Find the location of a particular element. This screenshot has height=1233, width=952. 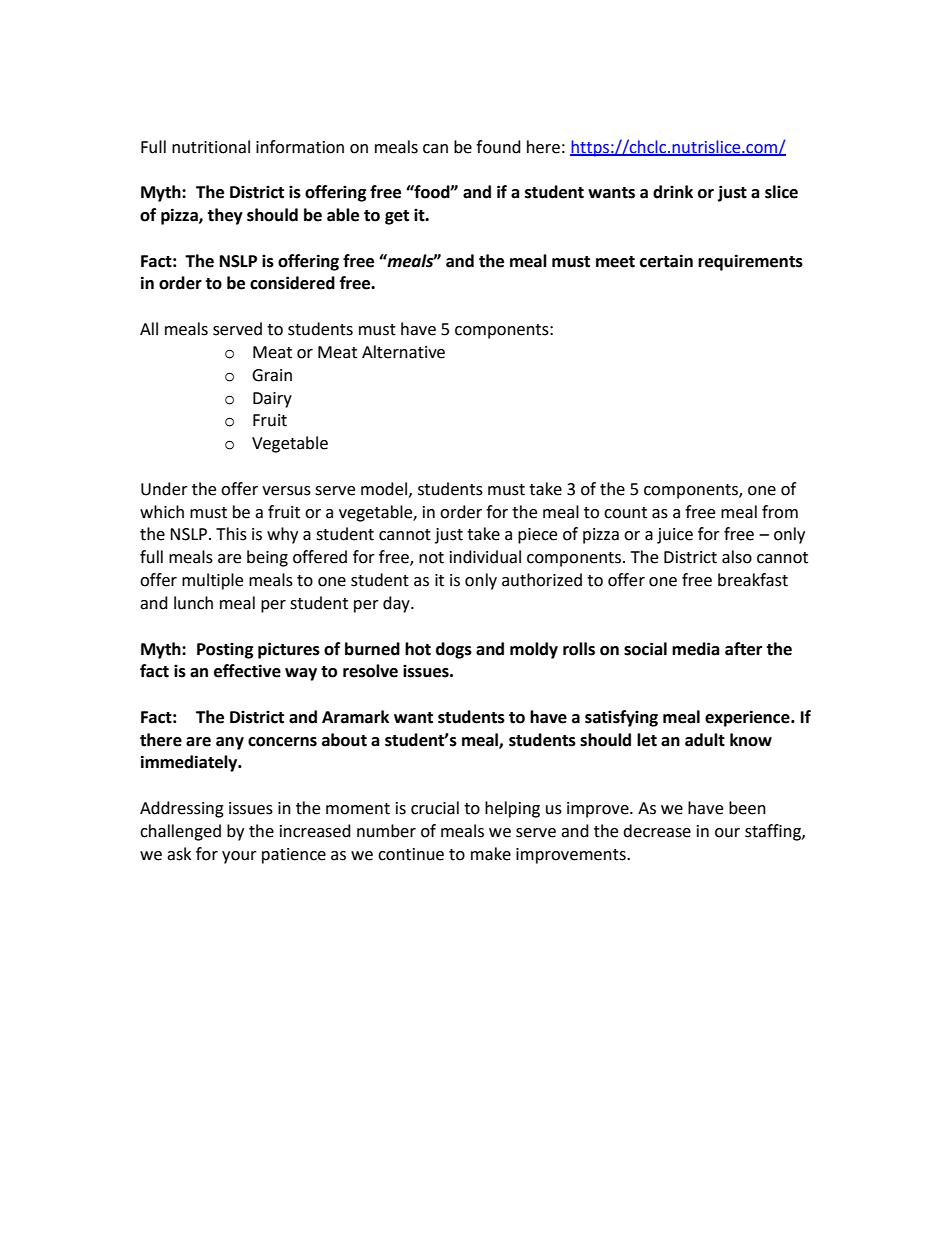

nutritional is located at coordinates (211, 147).
